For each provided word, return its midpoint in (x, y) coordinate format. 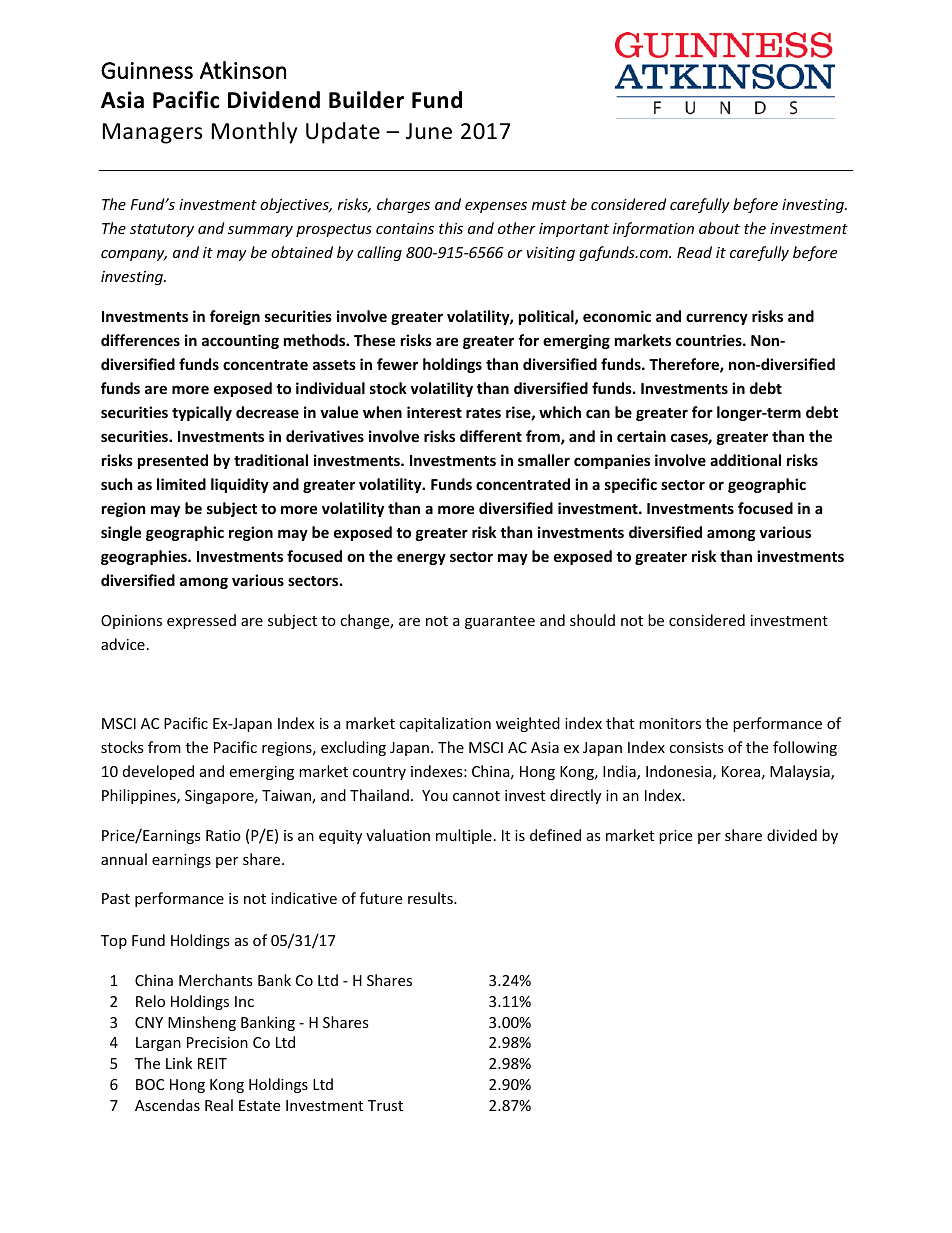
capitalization (445, 724)
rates (483, 413)
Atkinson (243, 70)
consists (696, 747)
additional (745, 460)
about (719, 228)
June (429, 131)
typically (202, 413)
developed (158, 772)
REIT (212, 1063)
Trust (385, 1105)
